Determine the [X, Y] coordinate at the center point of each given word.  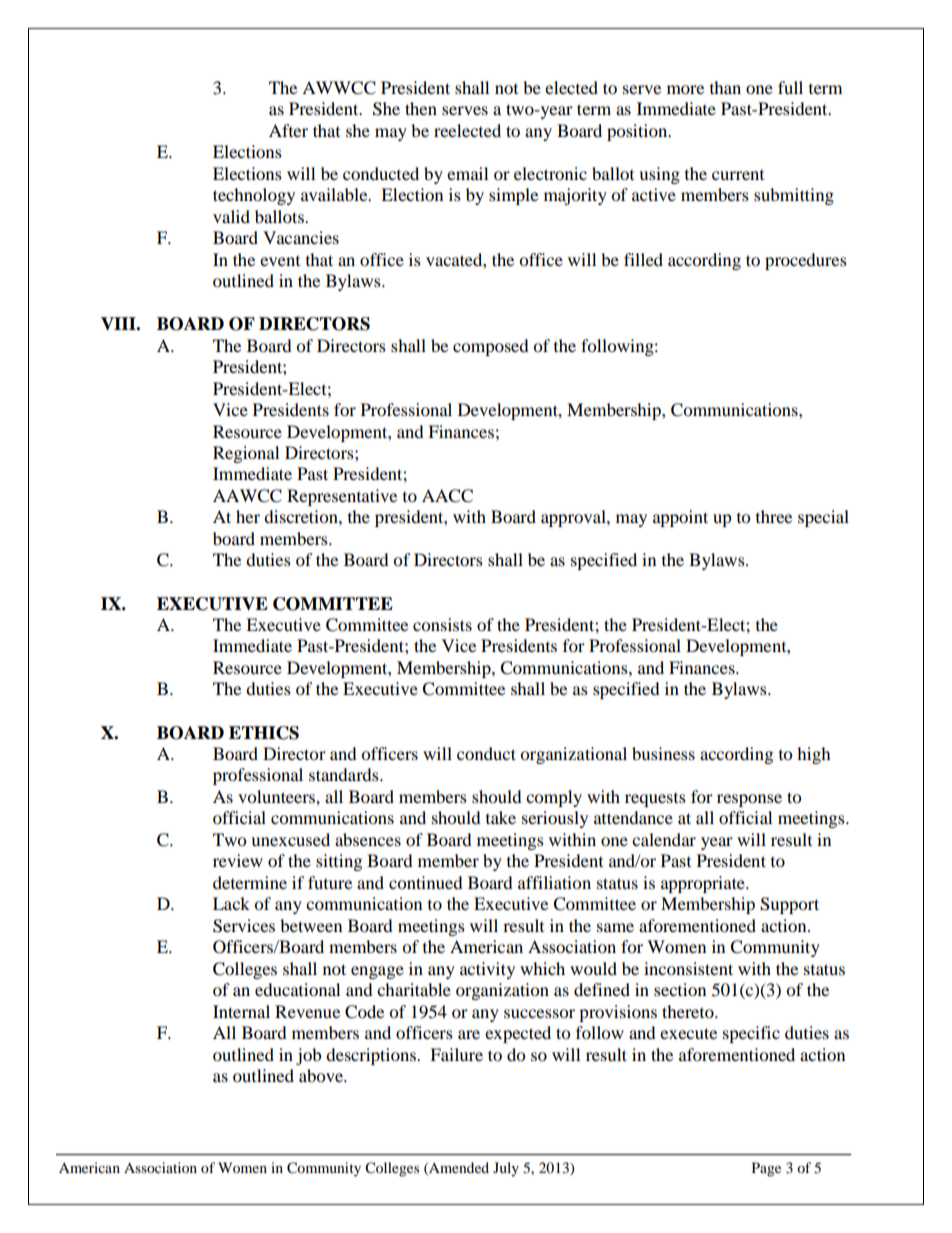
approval [574, 518]
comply [554, 798]
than [725, 87]
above [322, 1075]
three [774, 516]
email [467, 173]
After [288, 130]
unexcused [290, 839]
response [749, 800]
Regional [246, 454]
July [506, 1169]
